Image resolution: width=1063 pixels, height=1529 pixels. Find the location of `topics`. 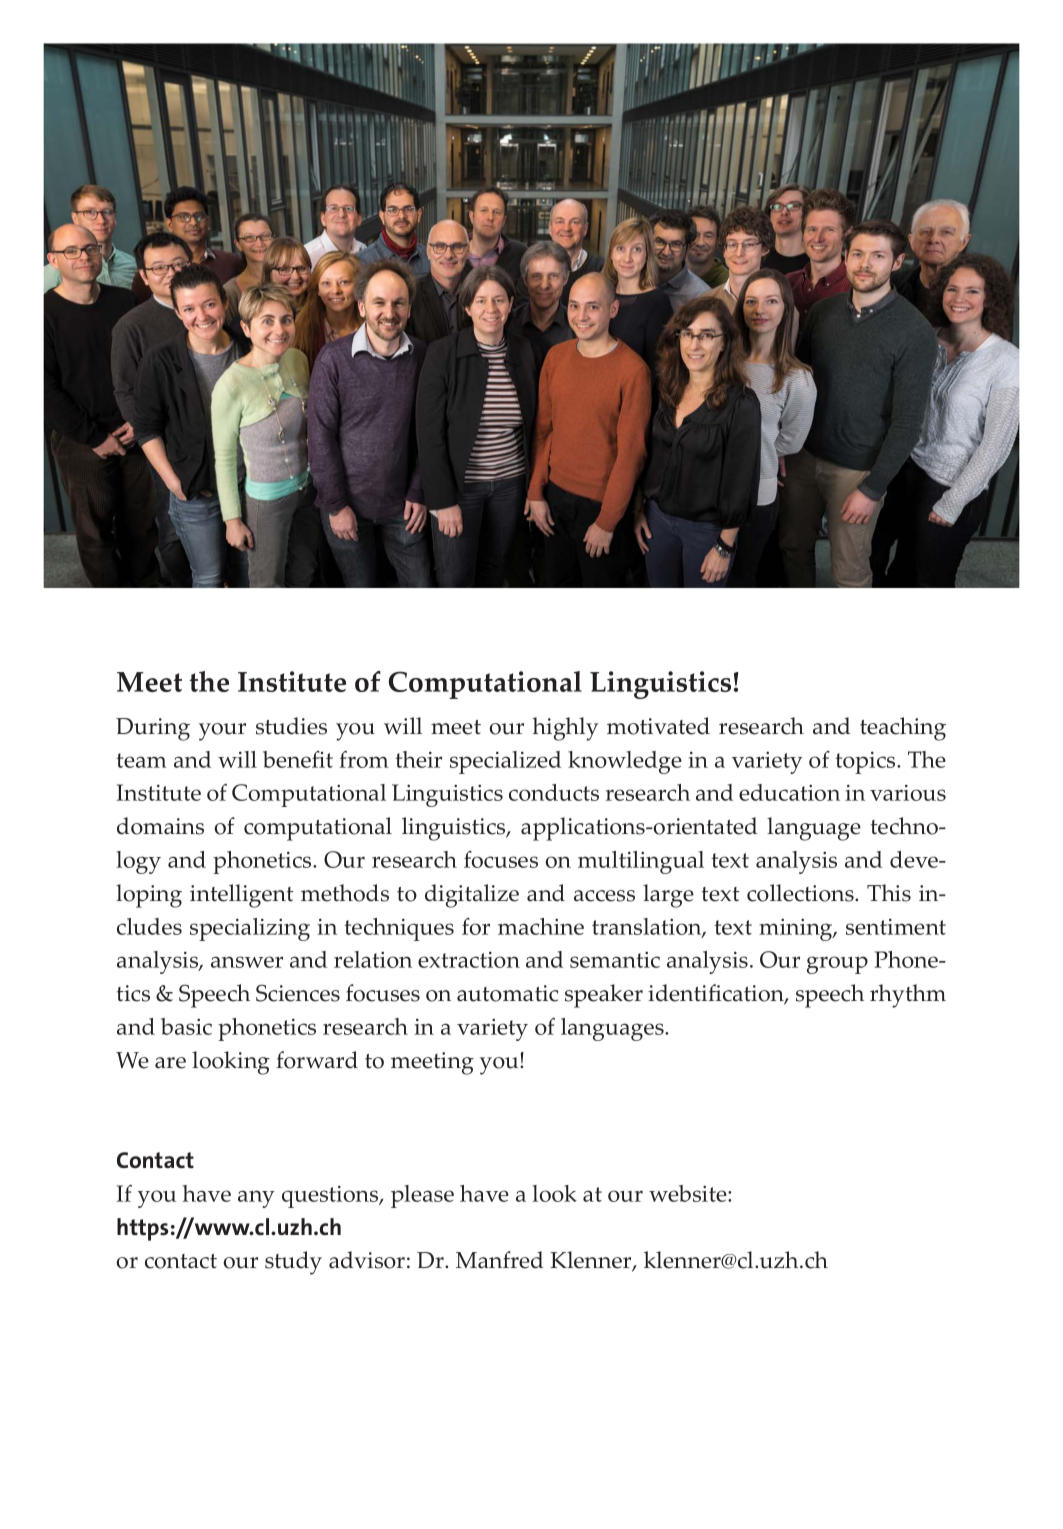

topics is located at coordinates (866, 762).
